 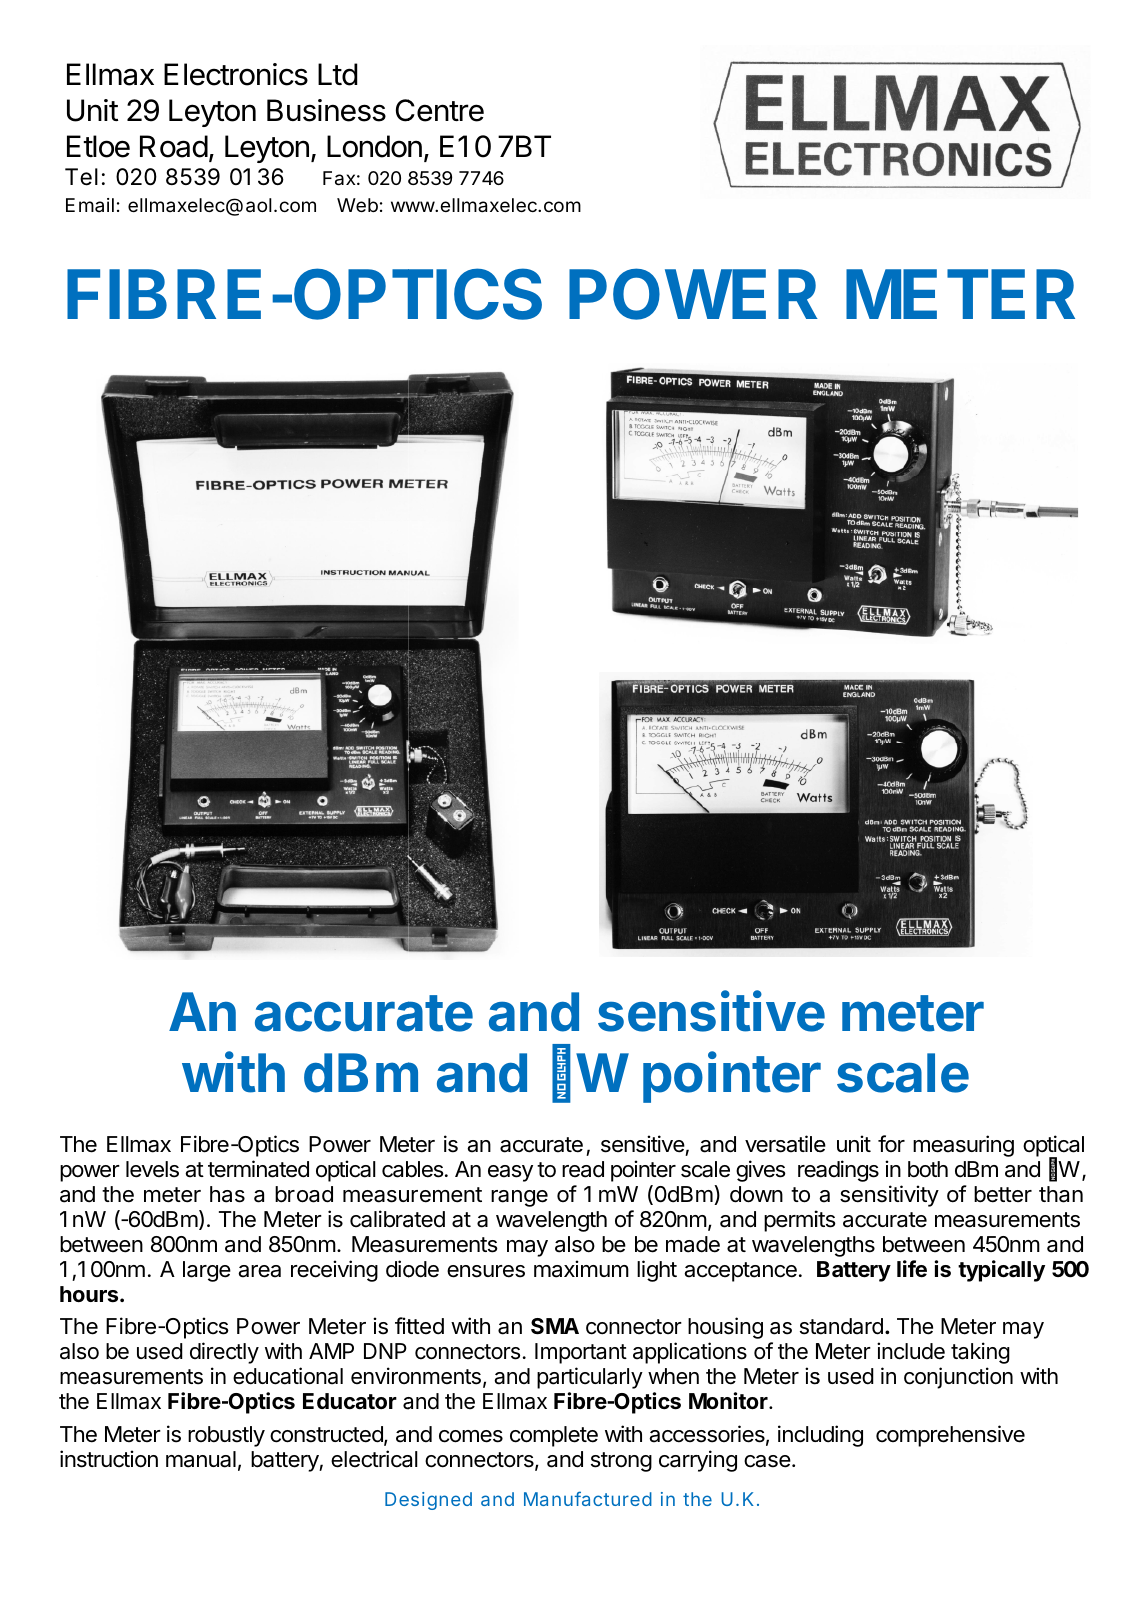 What do you see at coordinates (338, 74) in the screenshot?
I see `Ltd` at bounding box center [338, 74].
